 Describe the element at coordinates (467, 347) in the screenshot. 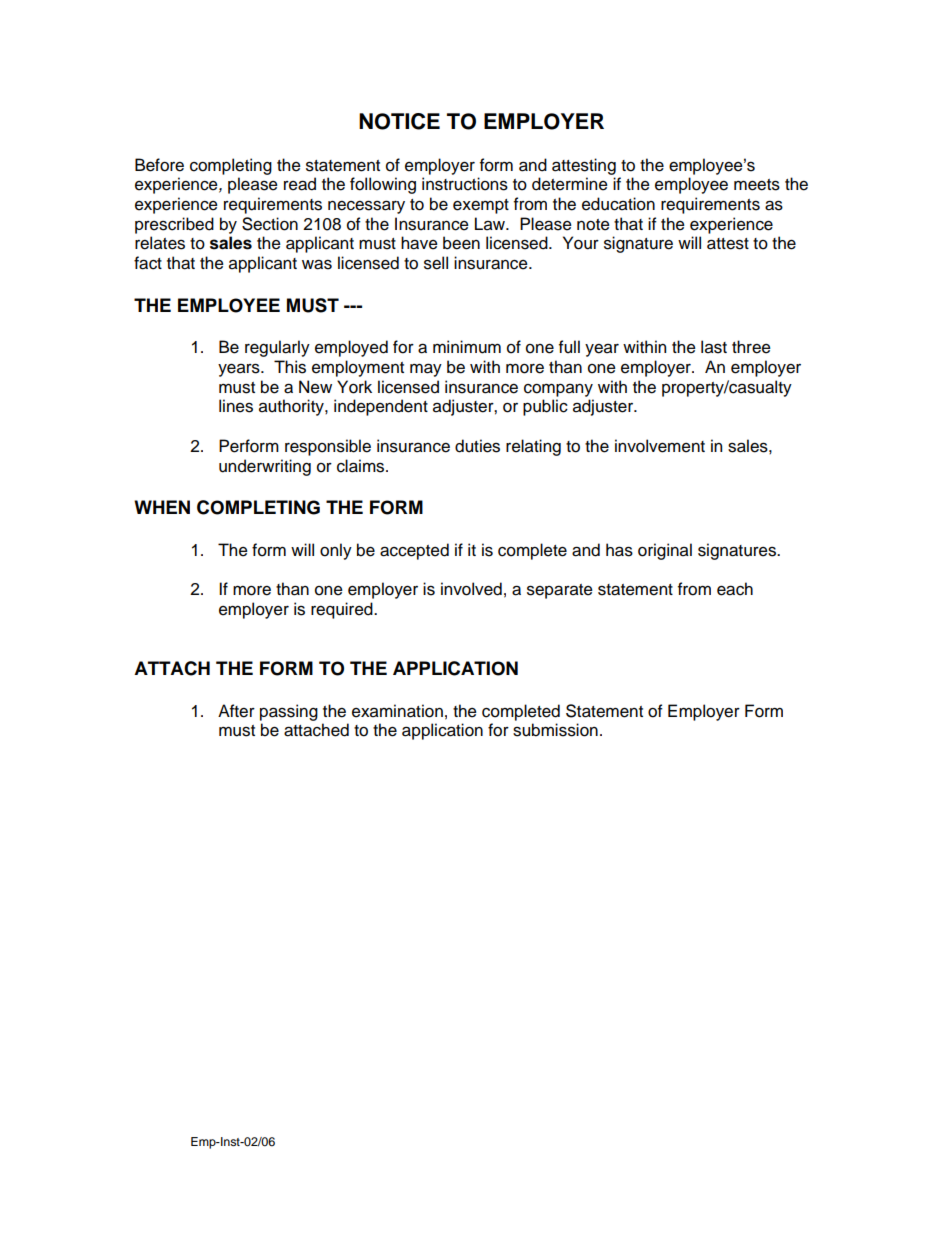

I see `minimum` at that location.
